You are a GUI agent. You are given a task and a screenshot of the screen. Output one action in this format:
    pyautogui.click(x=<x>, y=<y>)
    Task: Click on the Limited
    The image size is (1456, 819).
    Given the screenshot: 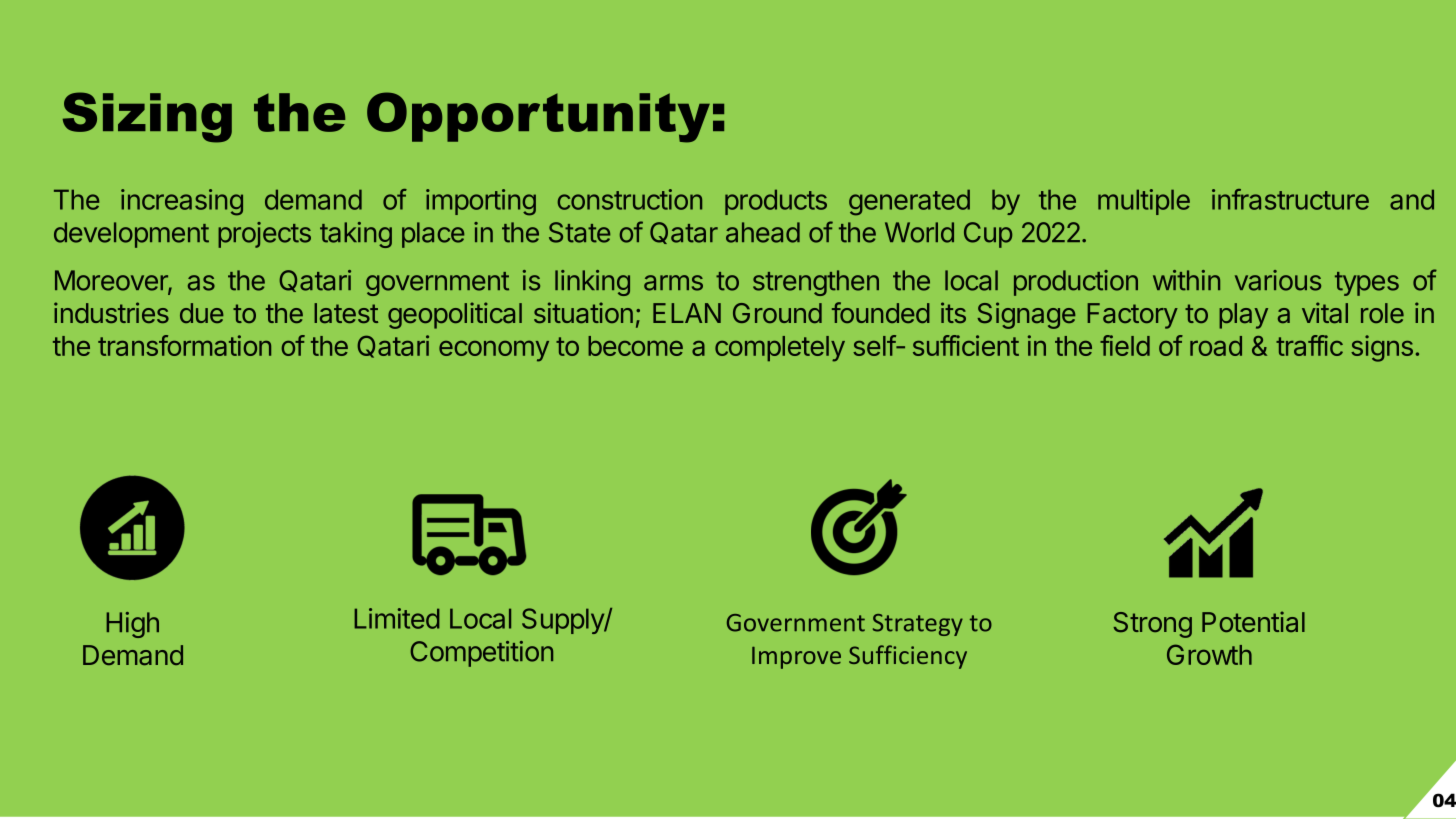 What is the action you would take?
    pyautogui.click(x=397, y=618)
